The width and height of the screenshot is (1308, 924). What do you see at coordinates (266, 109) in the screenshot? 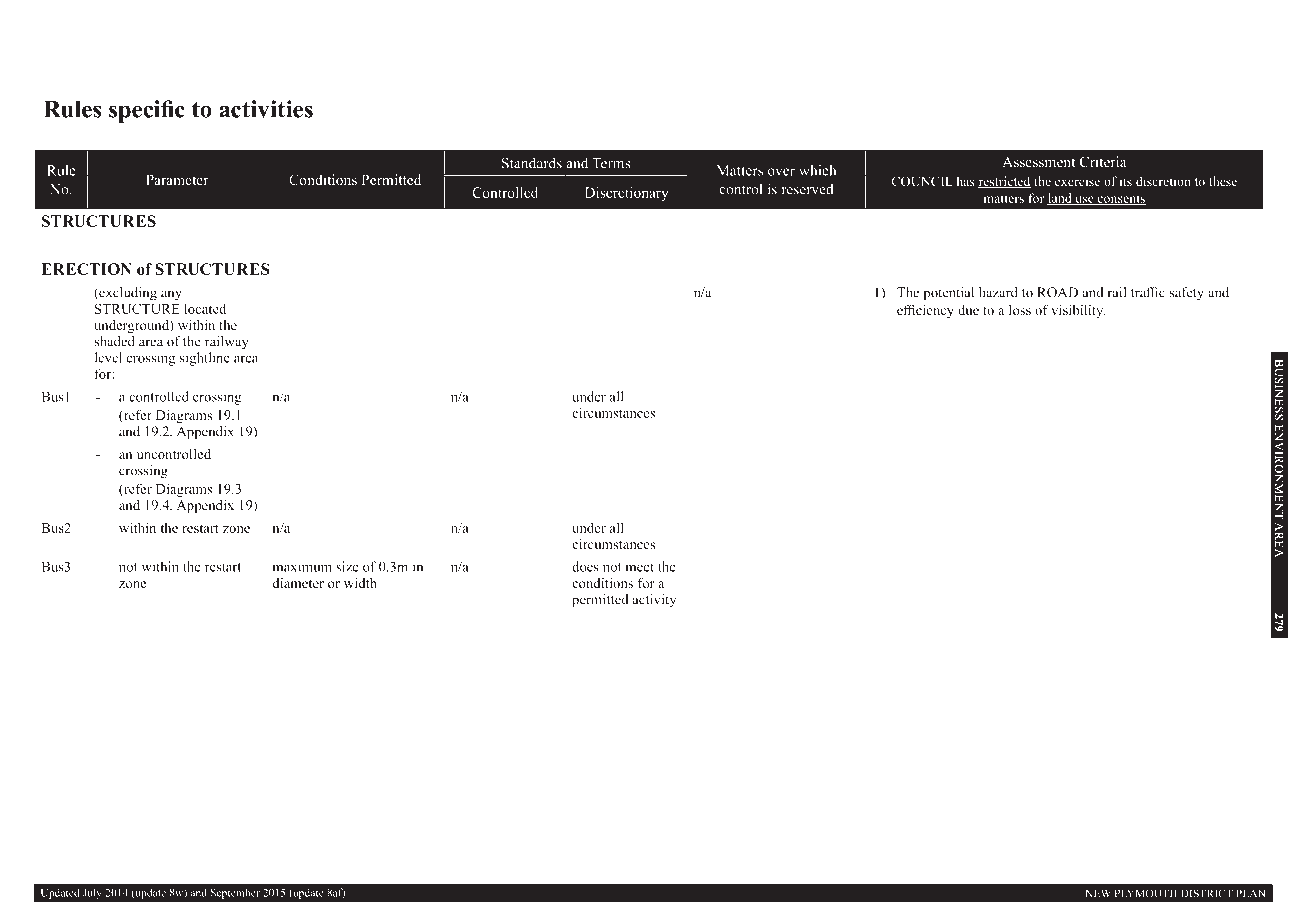
I see `activities` at bounding box center [266, 109].
